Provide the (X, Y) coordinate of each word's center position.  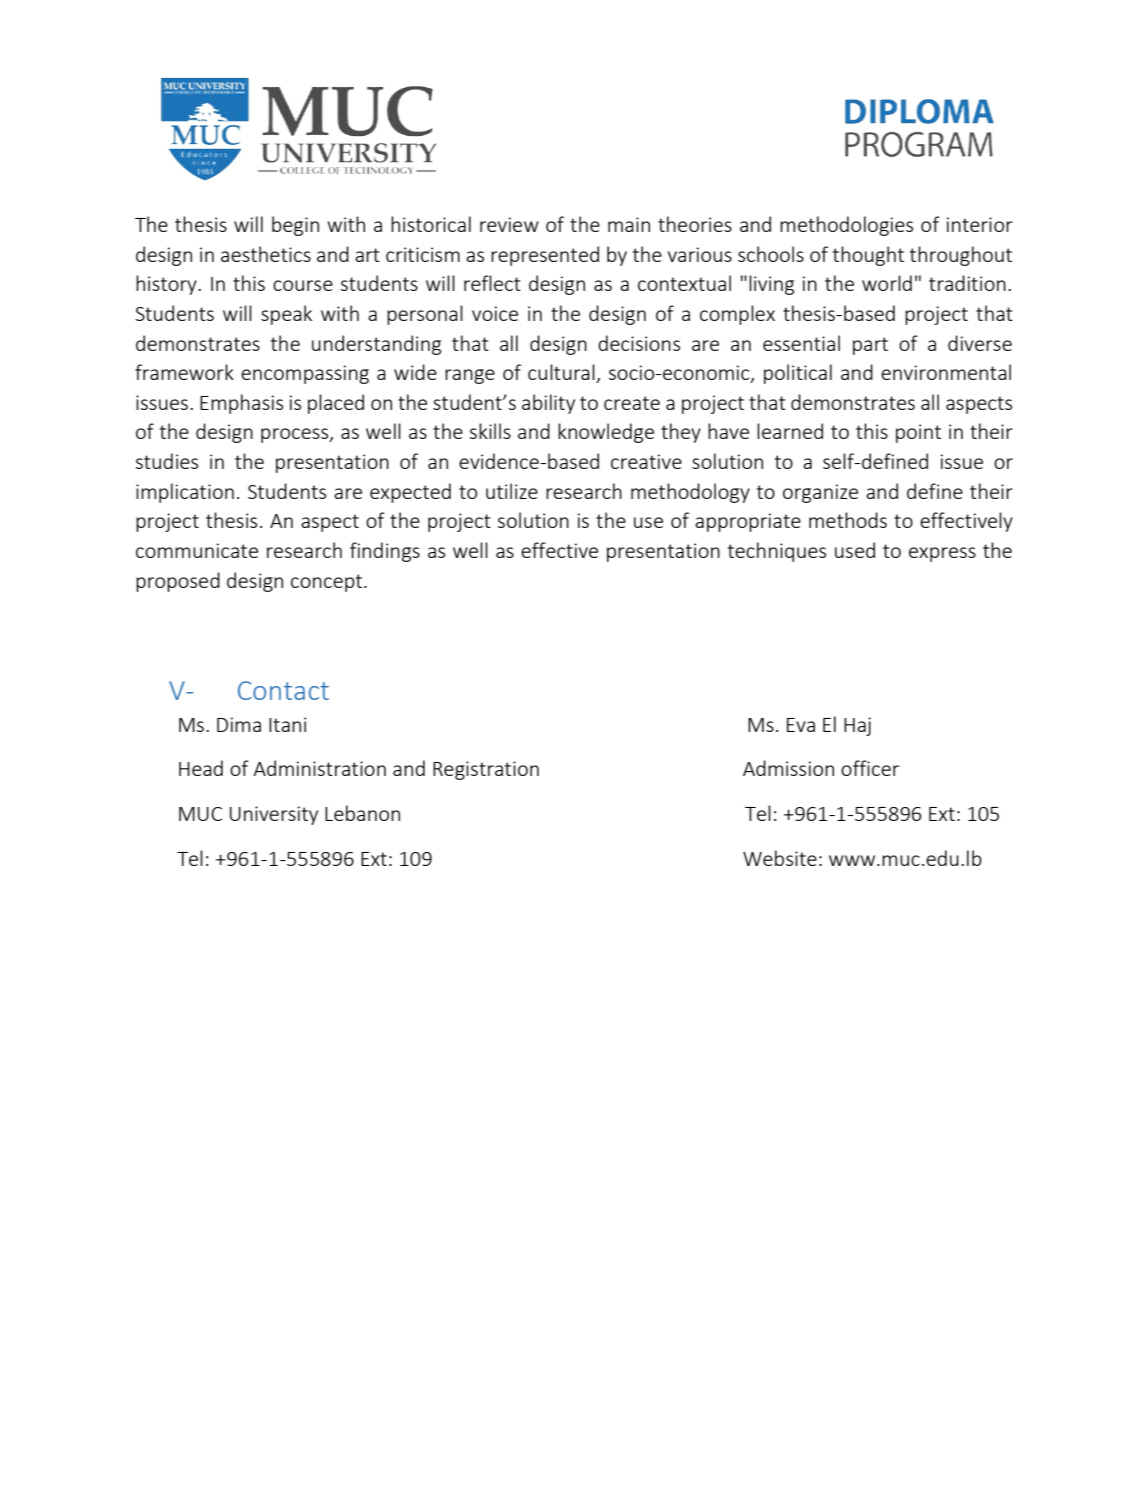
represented (545, 256)
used (855, 550)
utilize (512, 491)
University (274, 815)
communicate (197, 550)
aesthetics (266, 254)
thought (868, 256)
